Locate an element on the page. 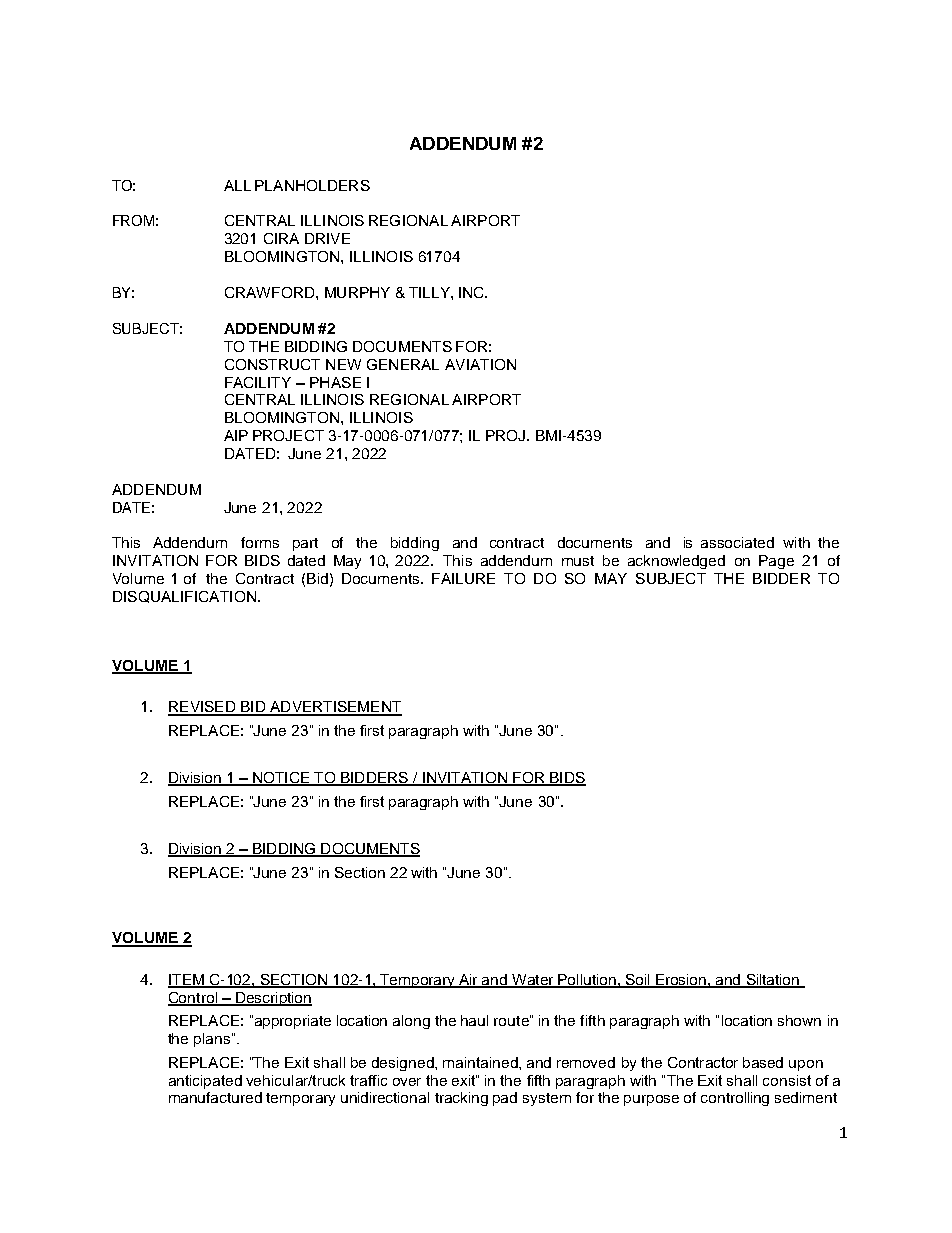 The width and height of the page is (952, 1233). Page is located at coordinates (776, 562).
